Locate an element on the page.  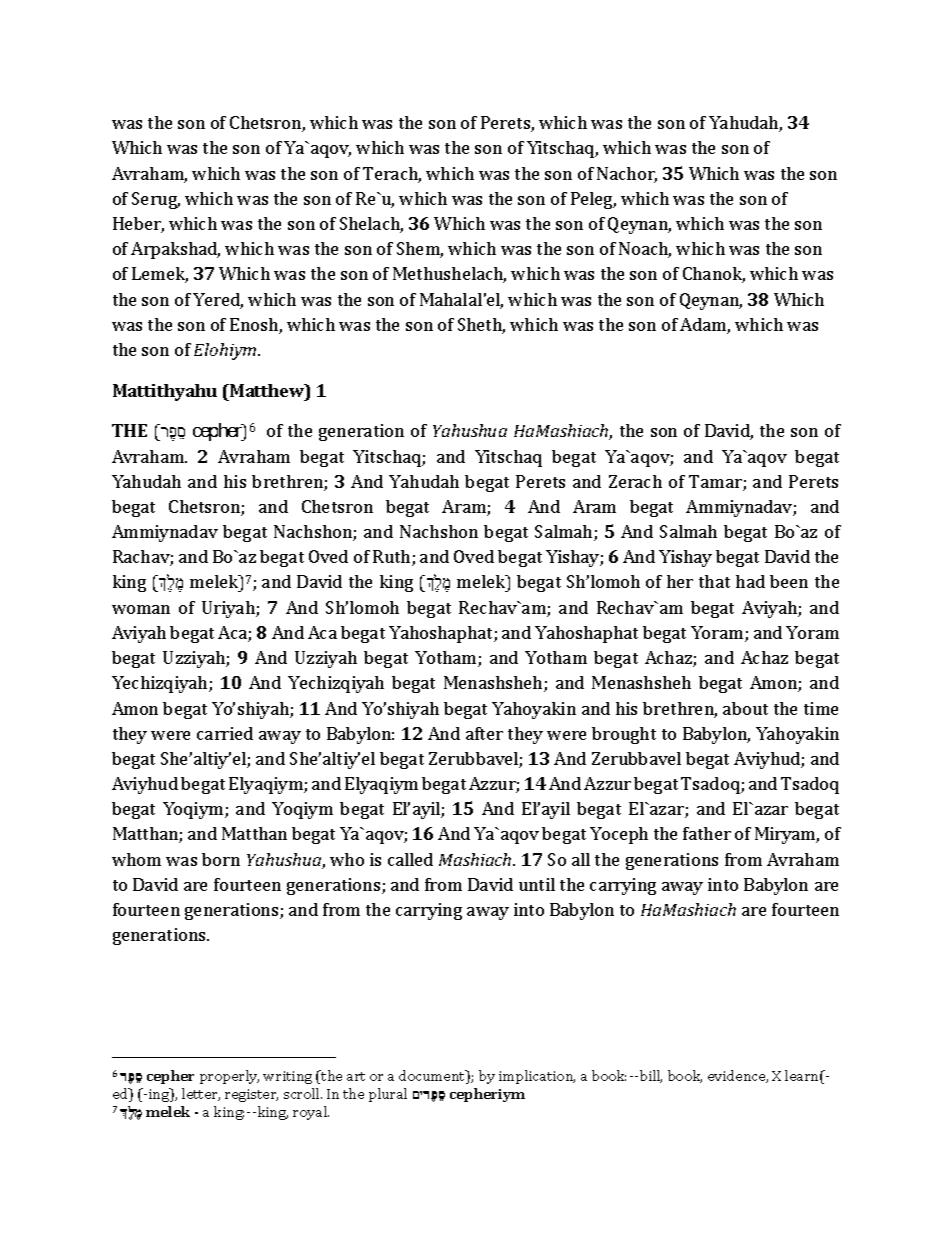
carried is located at coordinates (225, 733).
